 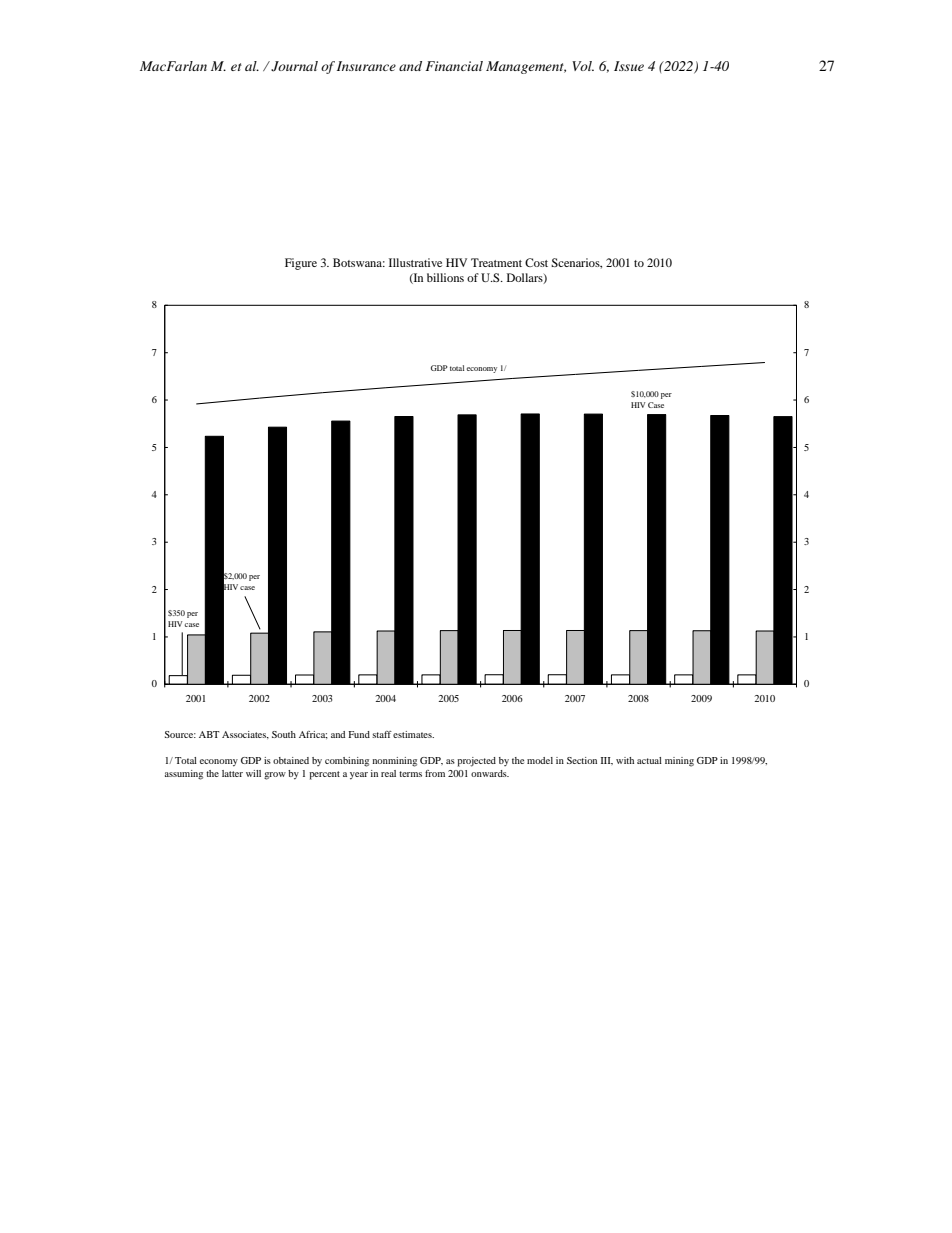 What do you see at coordinates (245, 735) in the screenshot?
I see `Associates` at bounding box center [245, 735].
